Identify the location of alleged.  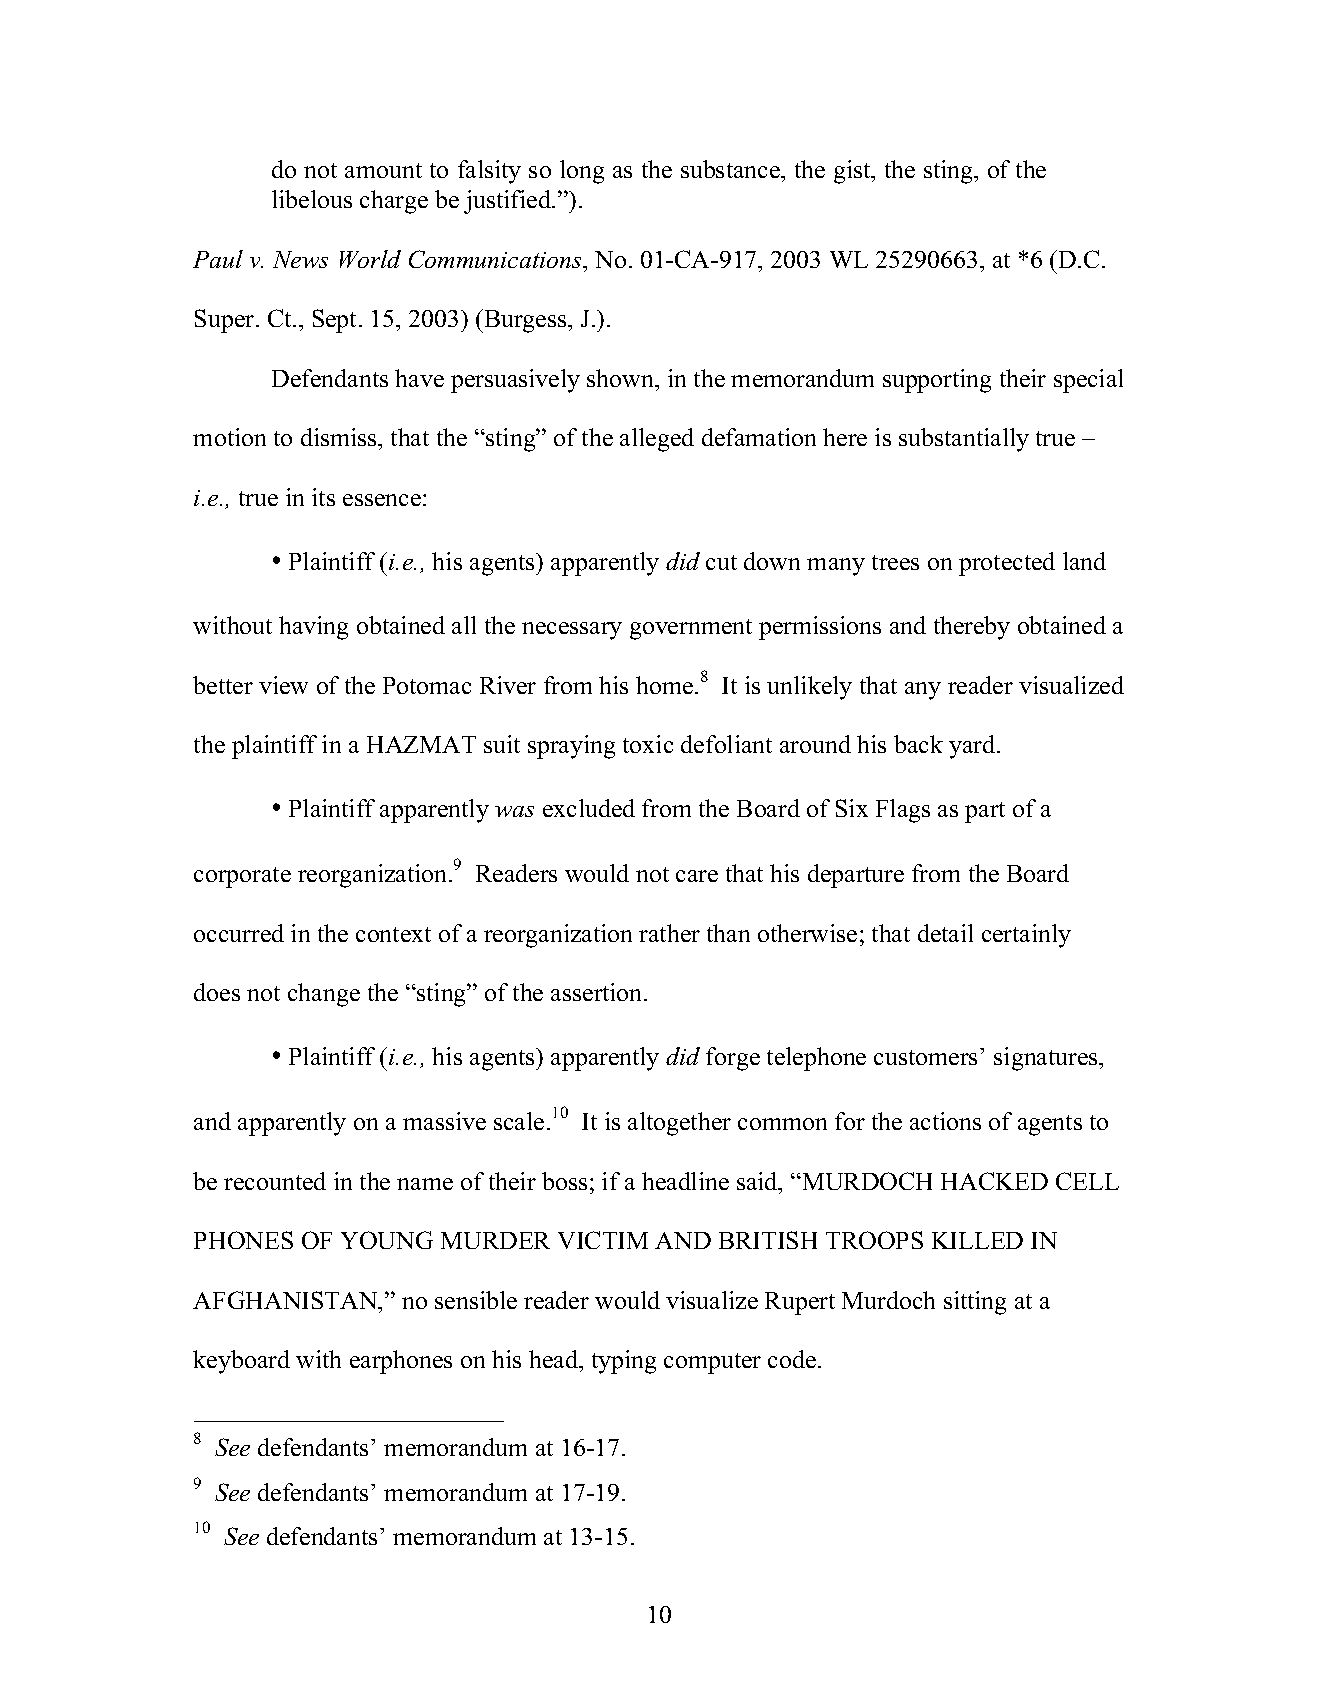
(657, 440).
